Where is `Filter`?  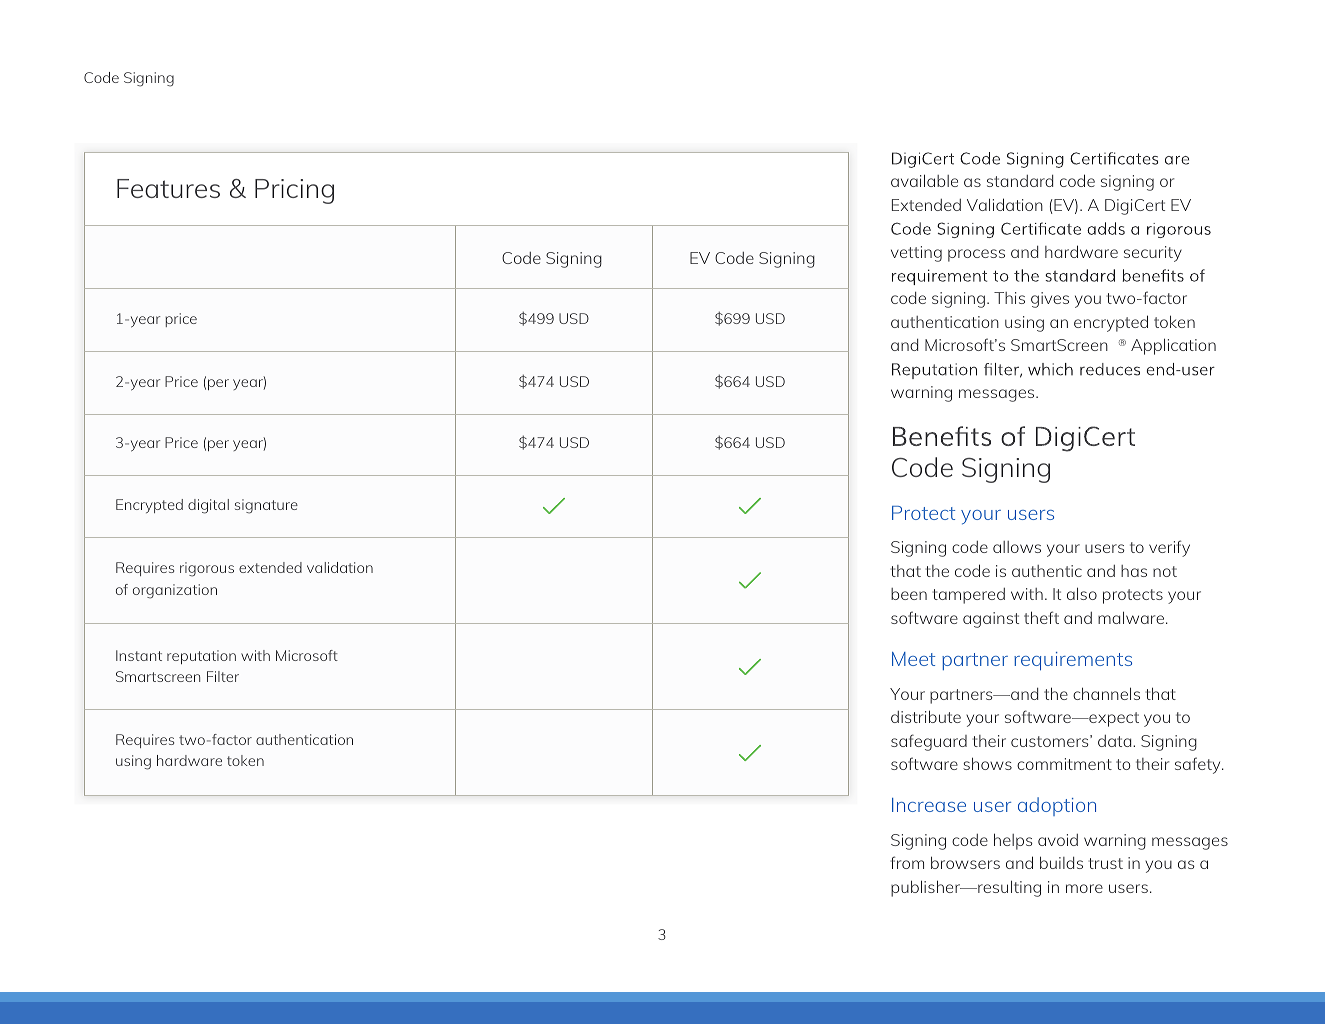
Filter is located at coordinates (223, 676).
